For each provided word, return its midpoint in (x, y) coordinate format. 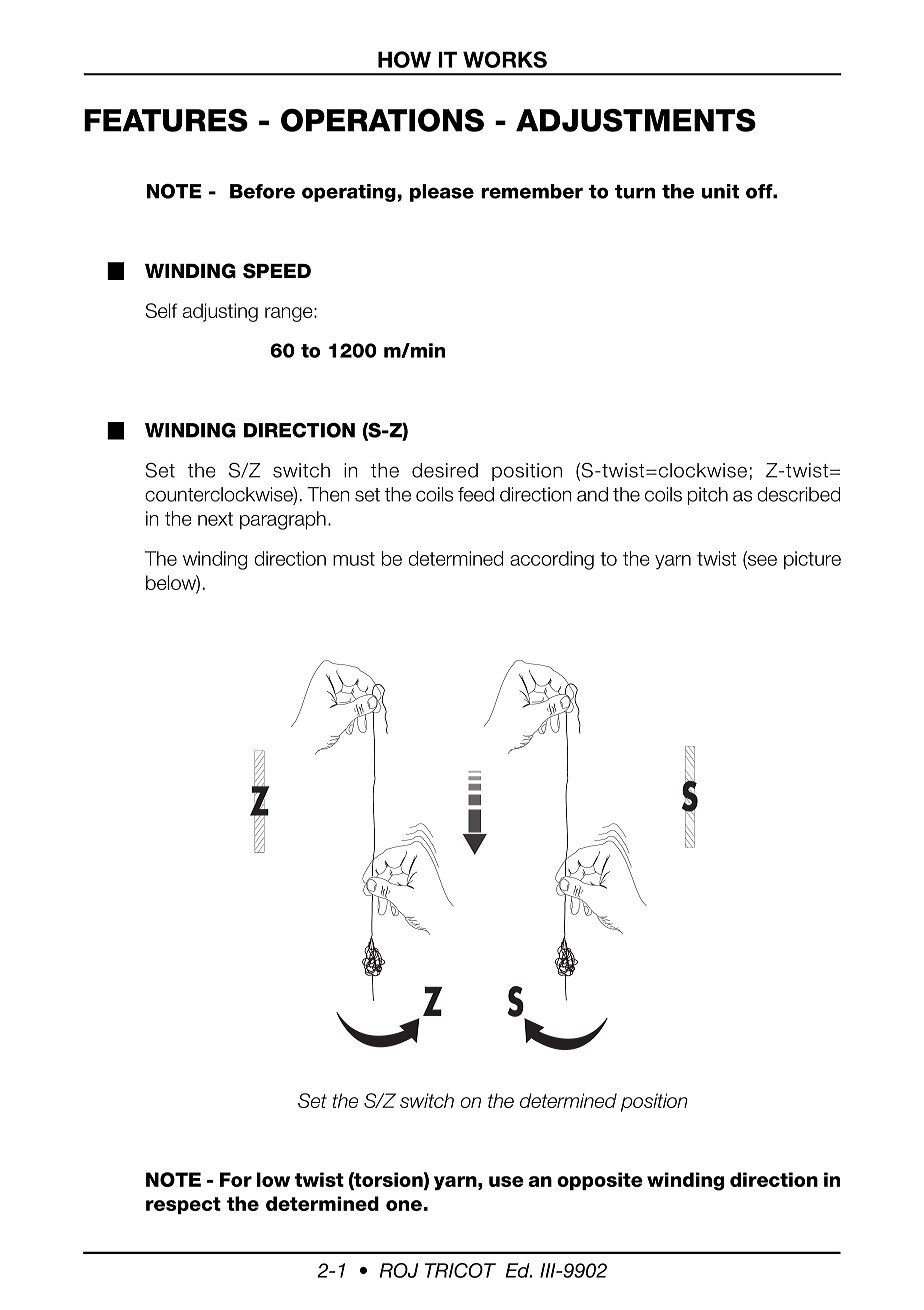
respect (183, 1206)
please (442, 193)
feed (476, 494)
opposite (600, 1181)
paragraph (283, 520)
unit (720, 191)
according (552, 560)
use (506, 1181)
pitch (708, 496)
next (215, 519)
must (354, 559)
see (761, 561)
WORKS (505, 59)
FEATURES (166, 120)
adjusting (220, 312)
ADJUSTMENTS (636, 120)
